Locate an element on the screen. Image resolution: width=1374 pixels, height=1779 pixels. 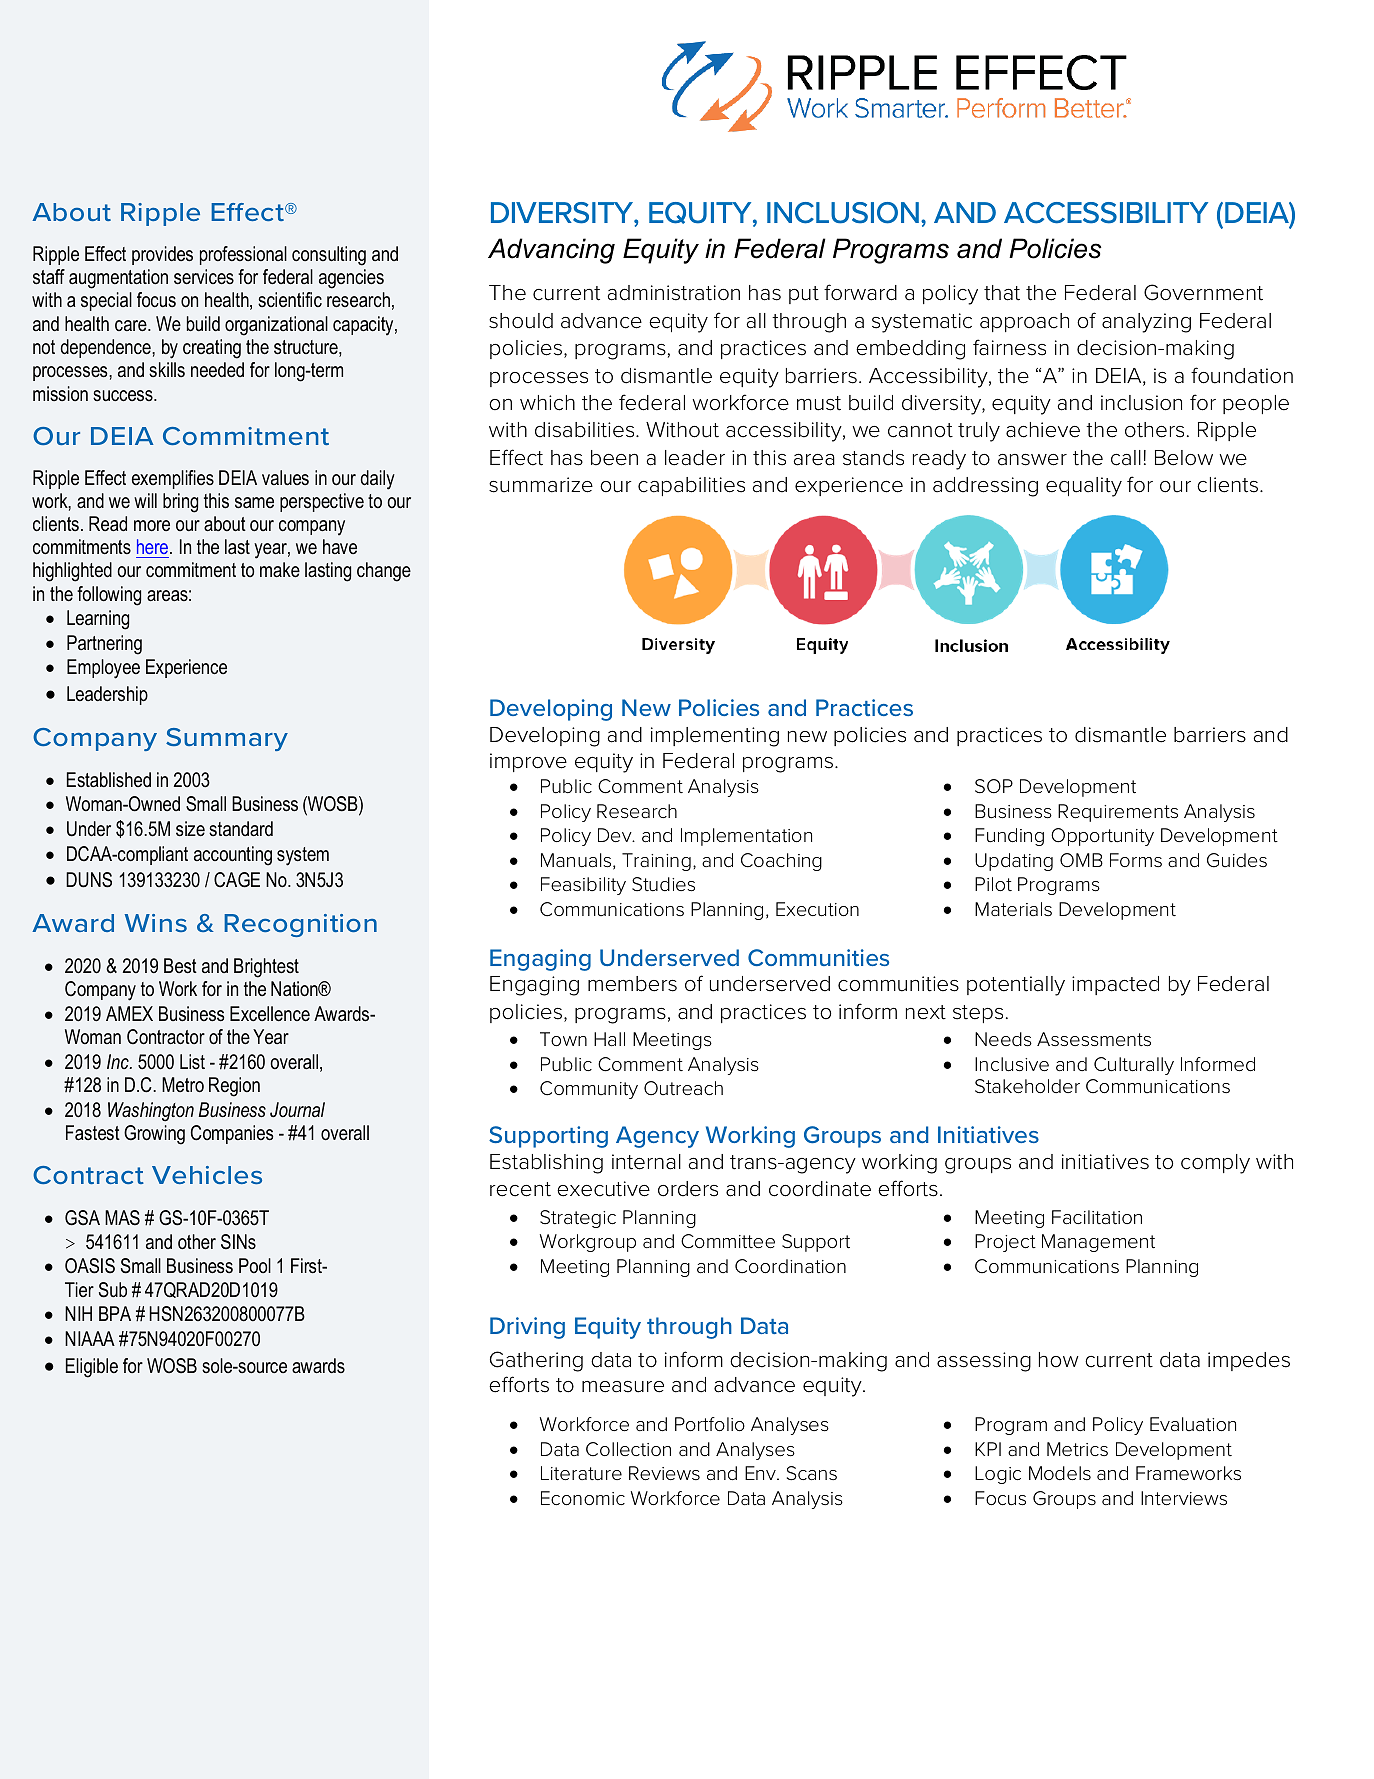
implementing is located at coordinates (715, 737).
